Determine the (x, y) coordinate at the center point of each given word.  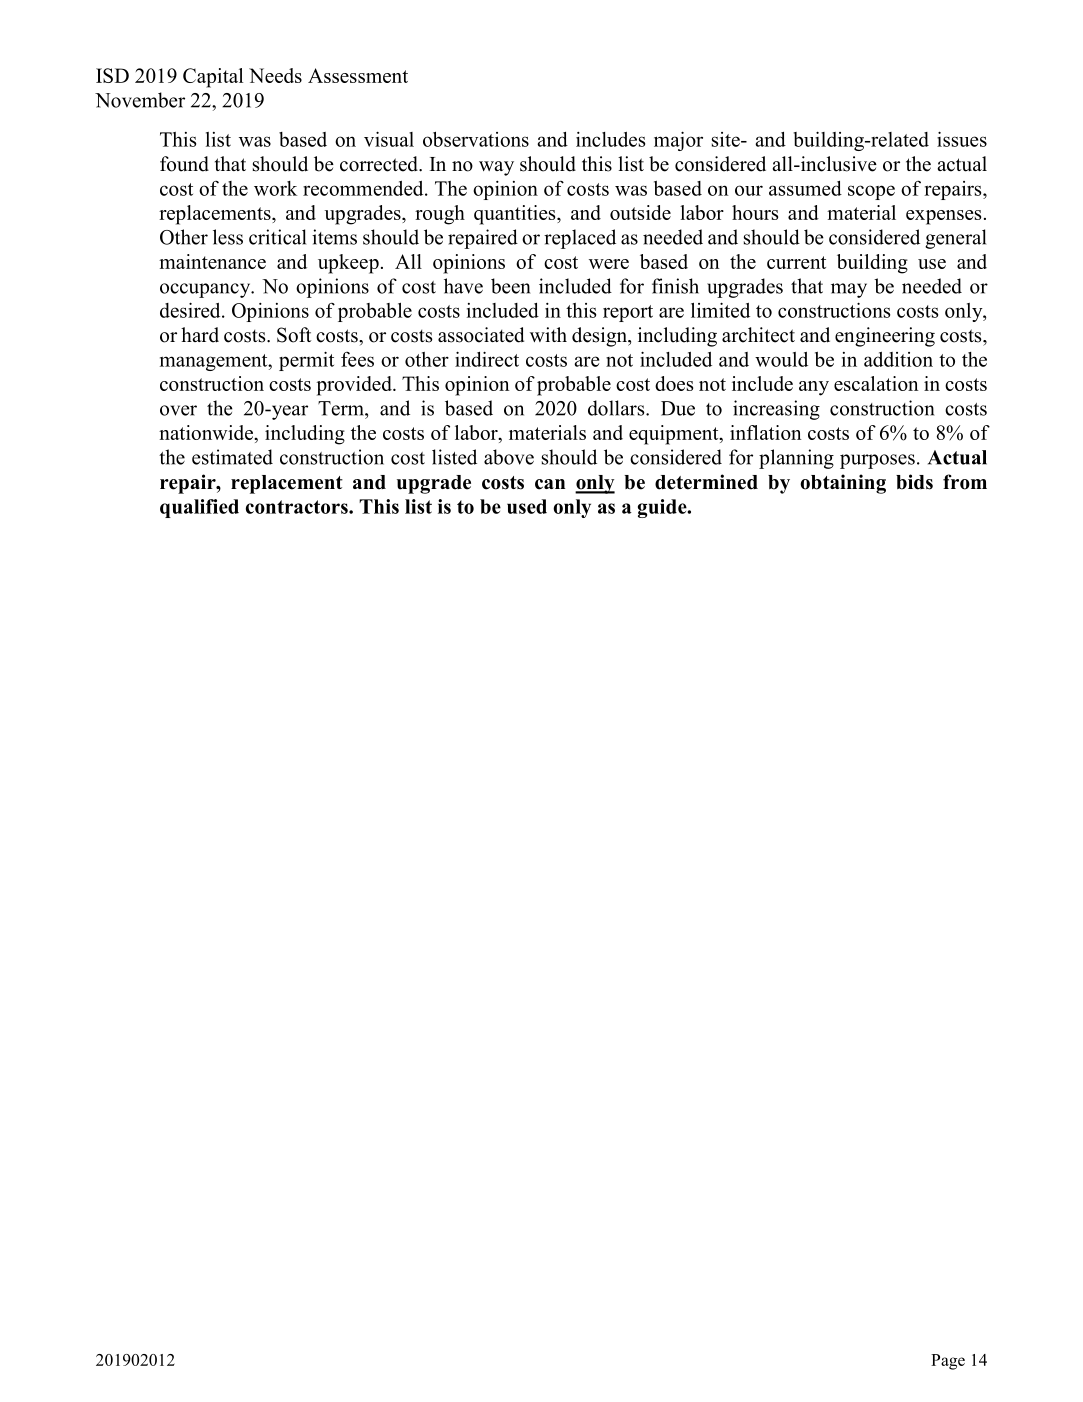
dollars (617, 408)
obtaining (843, 484)
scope (871, 192)
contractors (298, 507)
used (527, 506)
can (550, 484)
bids (914, 482)
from (965, 482)
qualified (199, 508)
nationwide (207, 432)
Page (948, 1362)
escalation (876, 383)
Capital (213, 78)
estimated (232, 457)
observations (476, 139)
